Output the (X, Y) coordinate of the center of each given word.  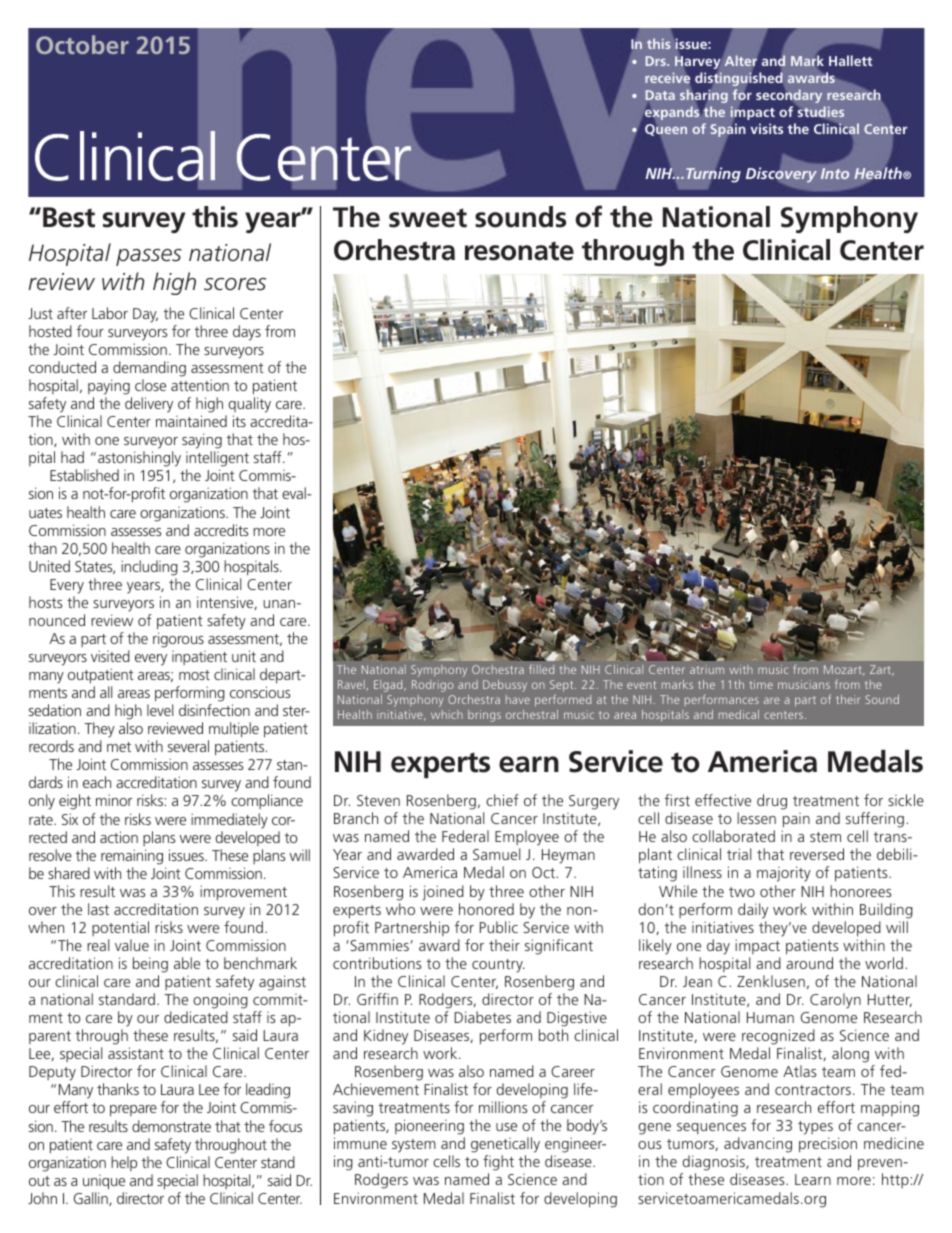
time (761, 684)
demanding (149, 369)
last (98, 909)
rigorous (178, 640)
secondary (789, 96)
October (82, 44)
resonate (519, 251)
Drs (657, 61)
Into (835, 173)
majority (784, 874)
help (124, 1163)
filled (542, 669)
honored (486, 909)
